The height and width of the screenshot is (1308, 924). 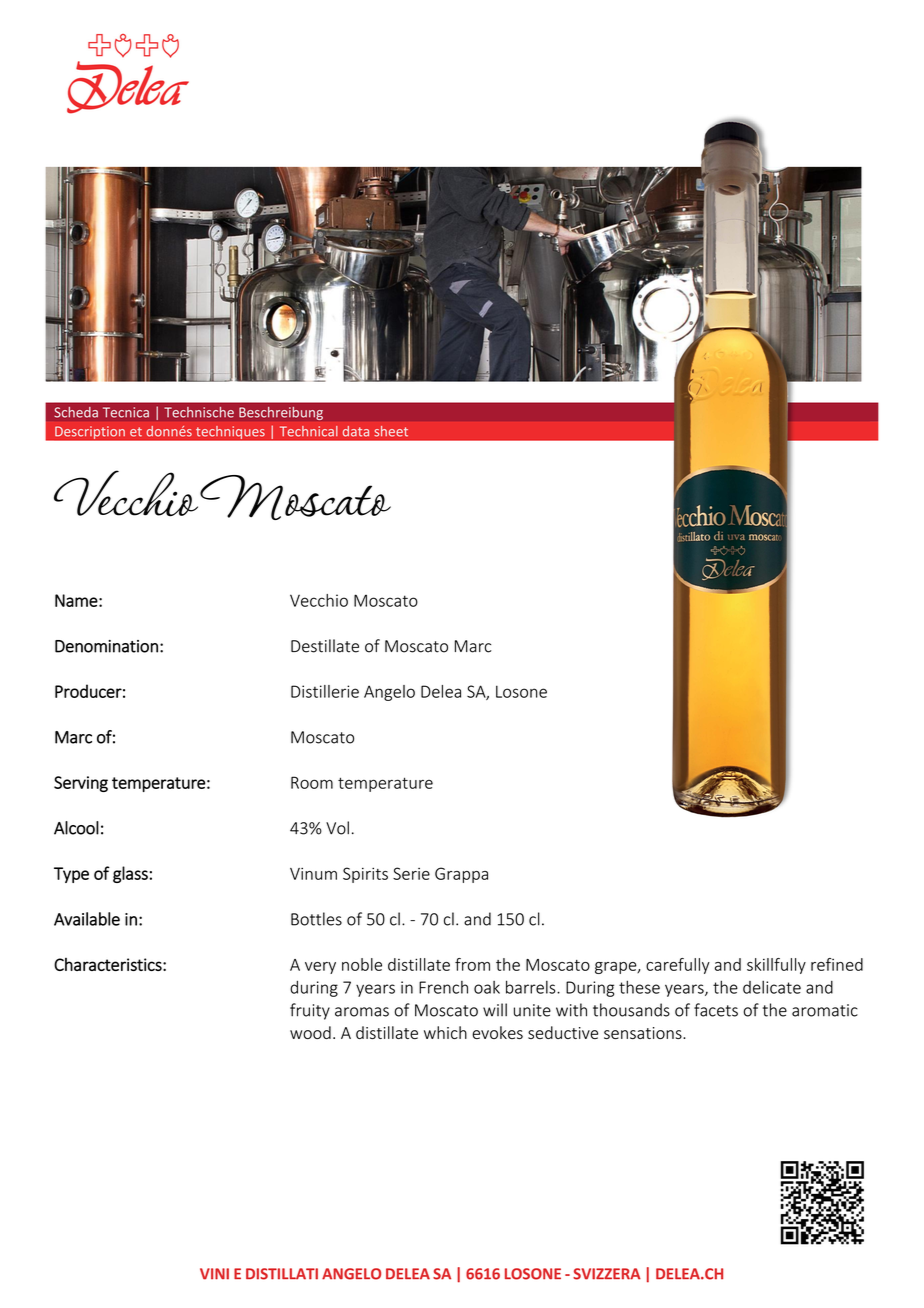 I want to click on Denomination, so click(x=106, y=646).
